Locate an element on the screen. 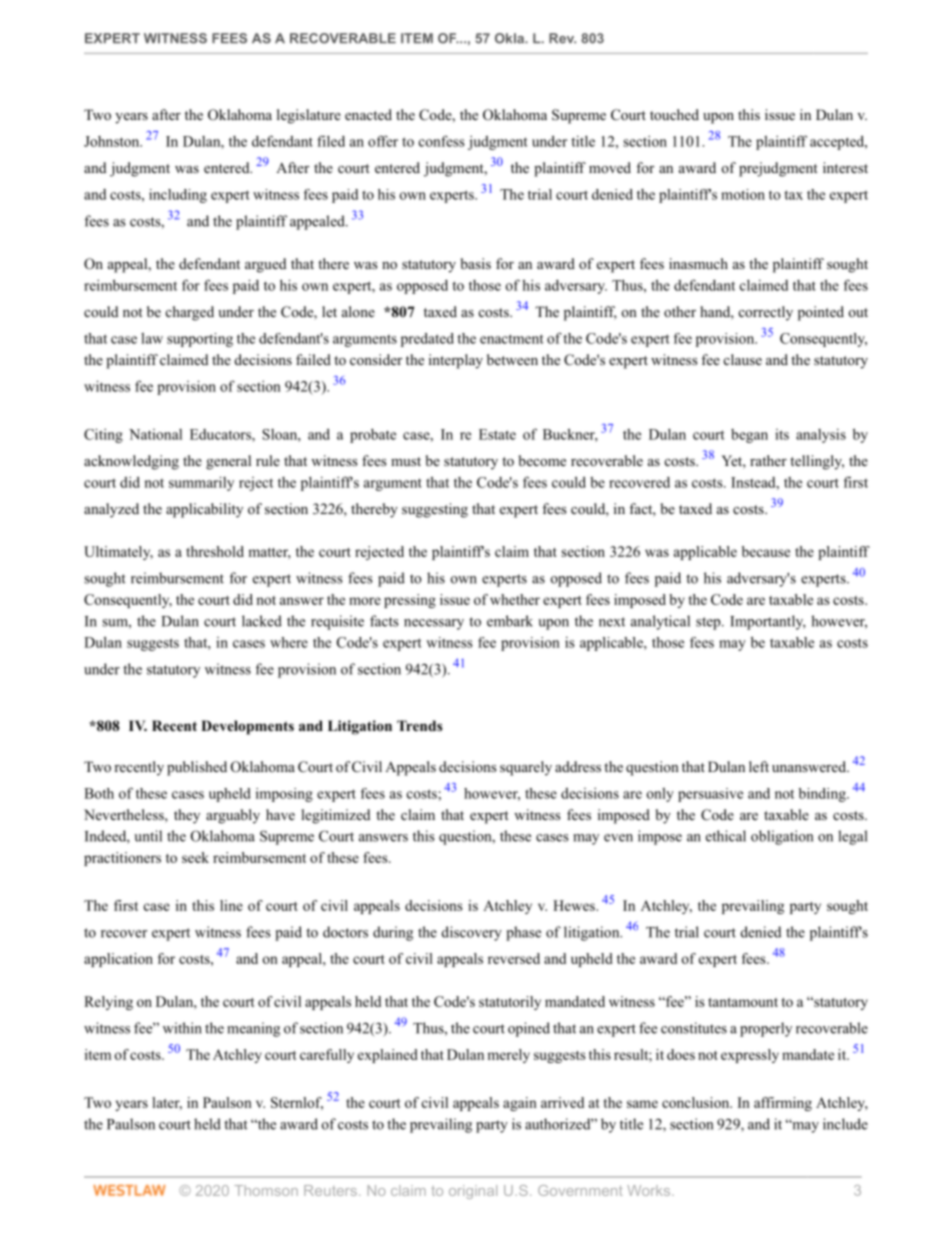 The width and height of the screenshot is (952, 1233). lacked is located at coordinates (262, 621).
